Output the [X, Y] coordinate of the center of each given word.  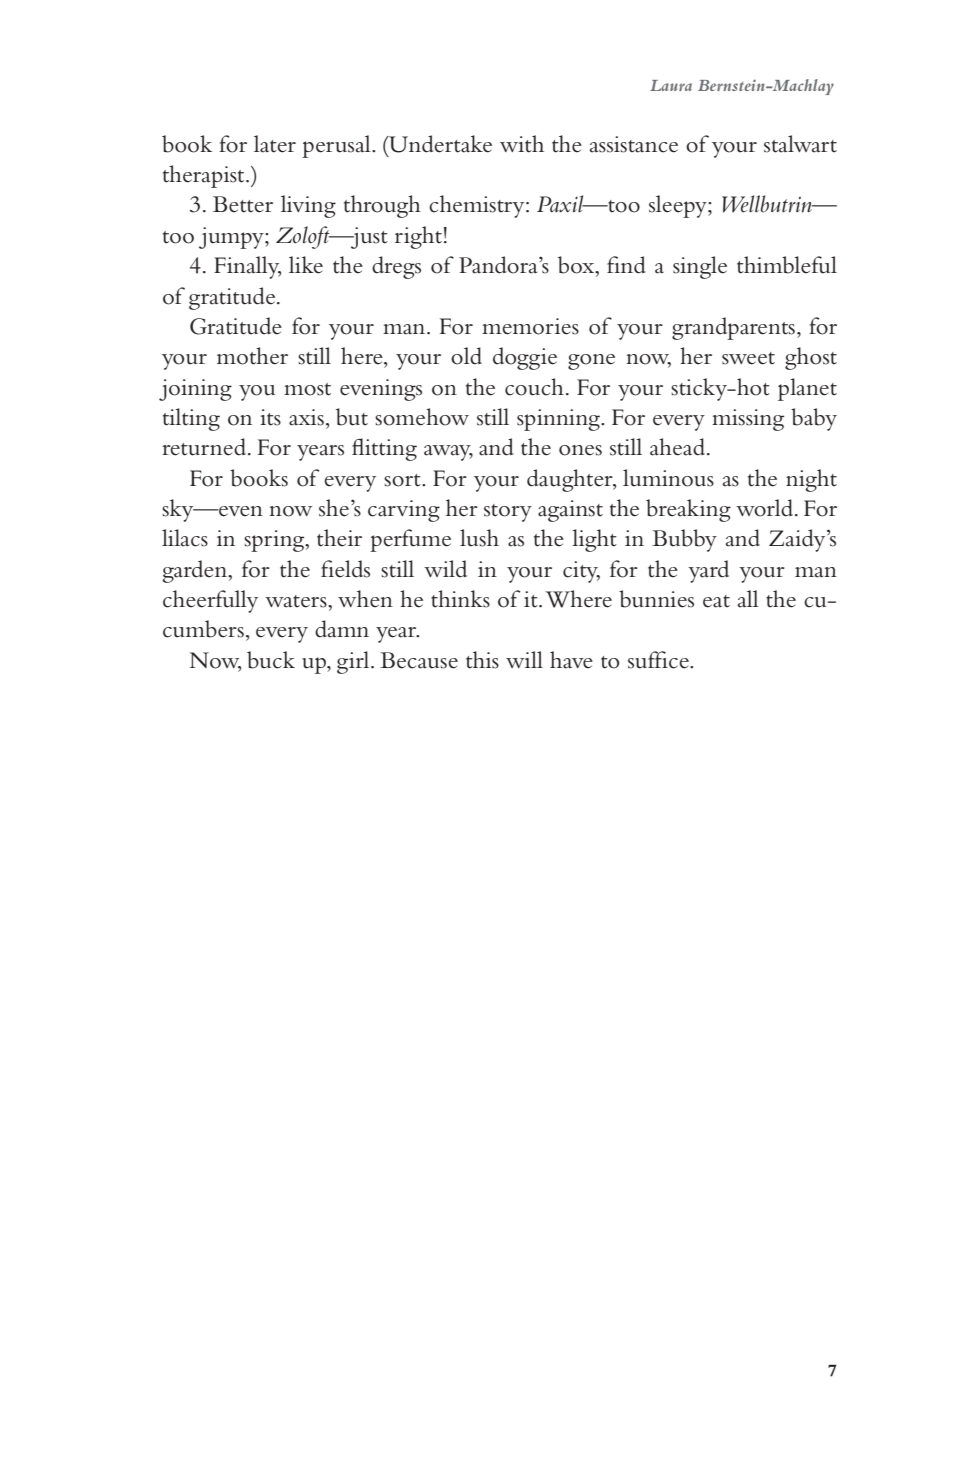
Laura [671, 85]
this [482, 660]
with [522, 144]
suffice [659, 660]
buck [271, 660]
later [275, 144]
